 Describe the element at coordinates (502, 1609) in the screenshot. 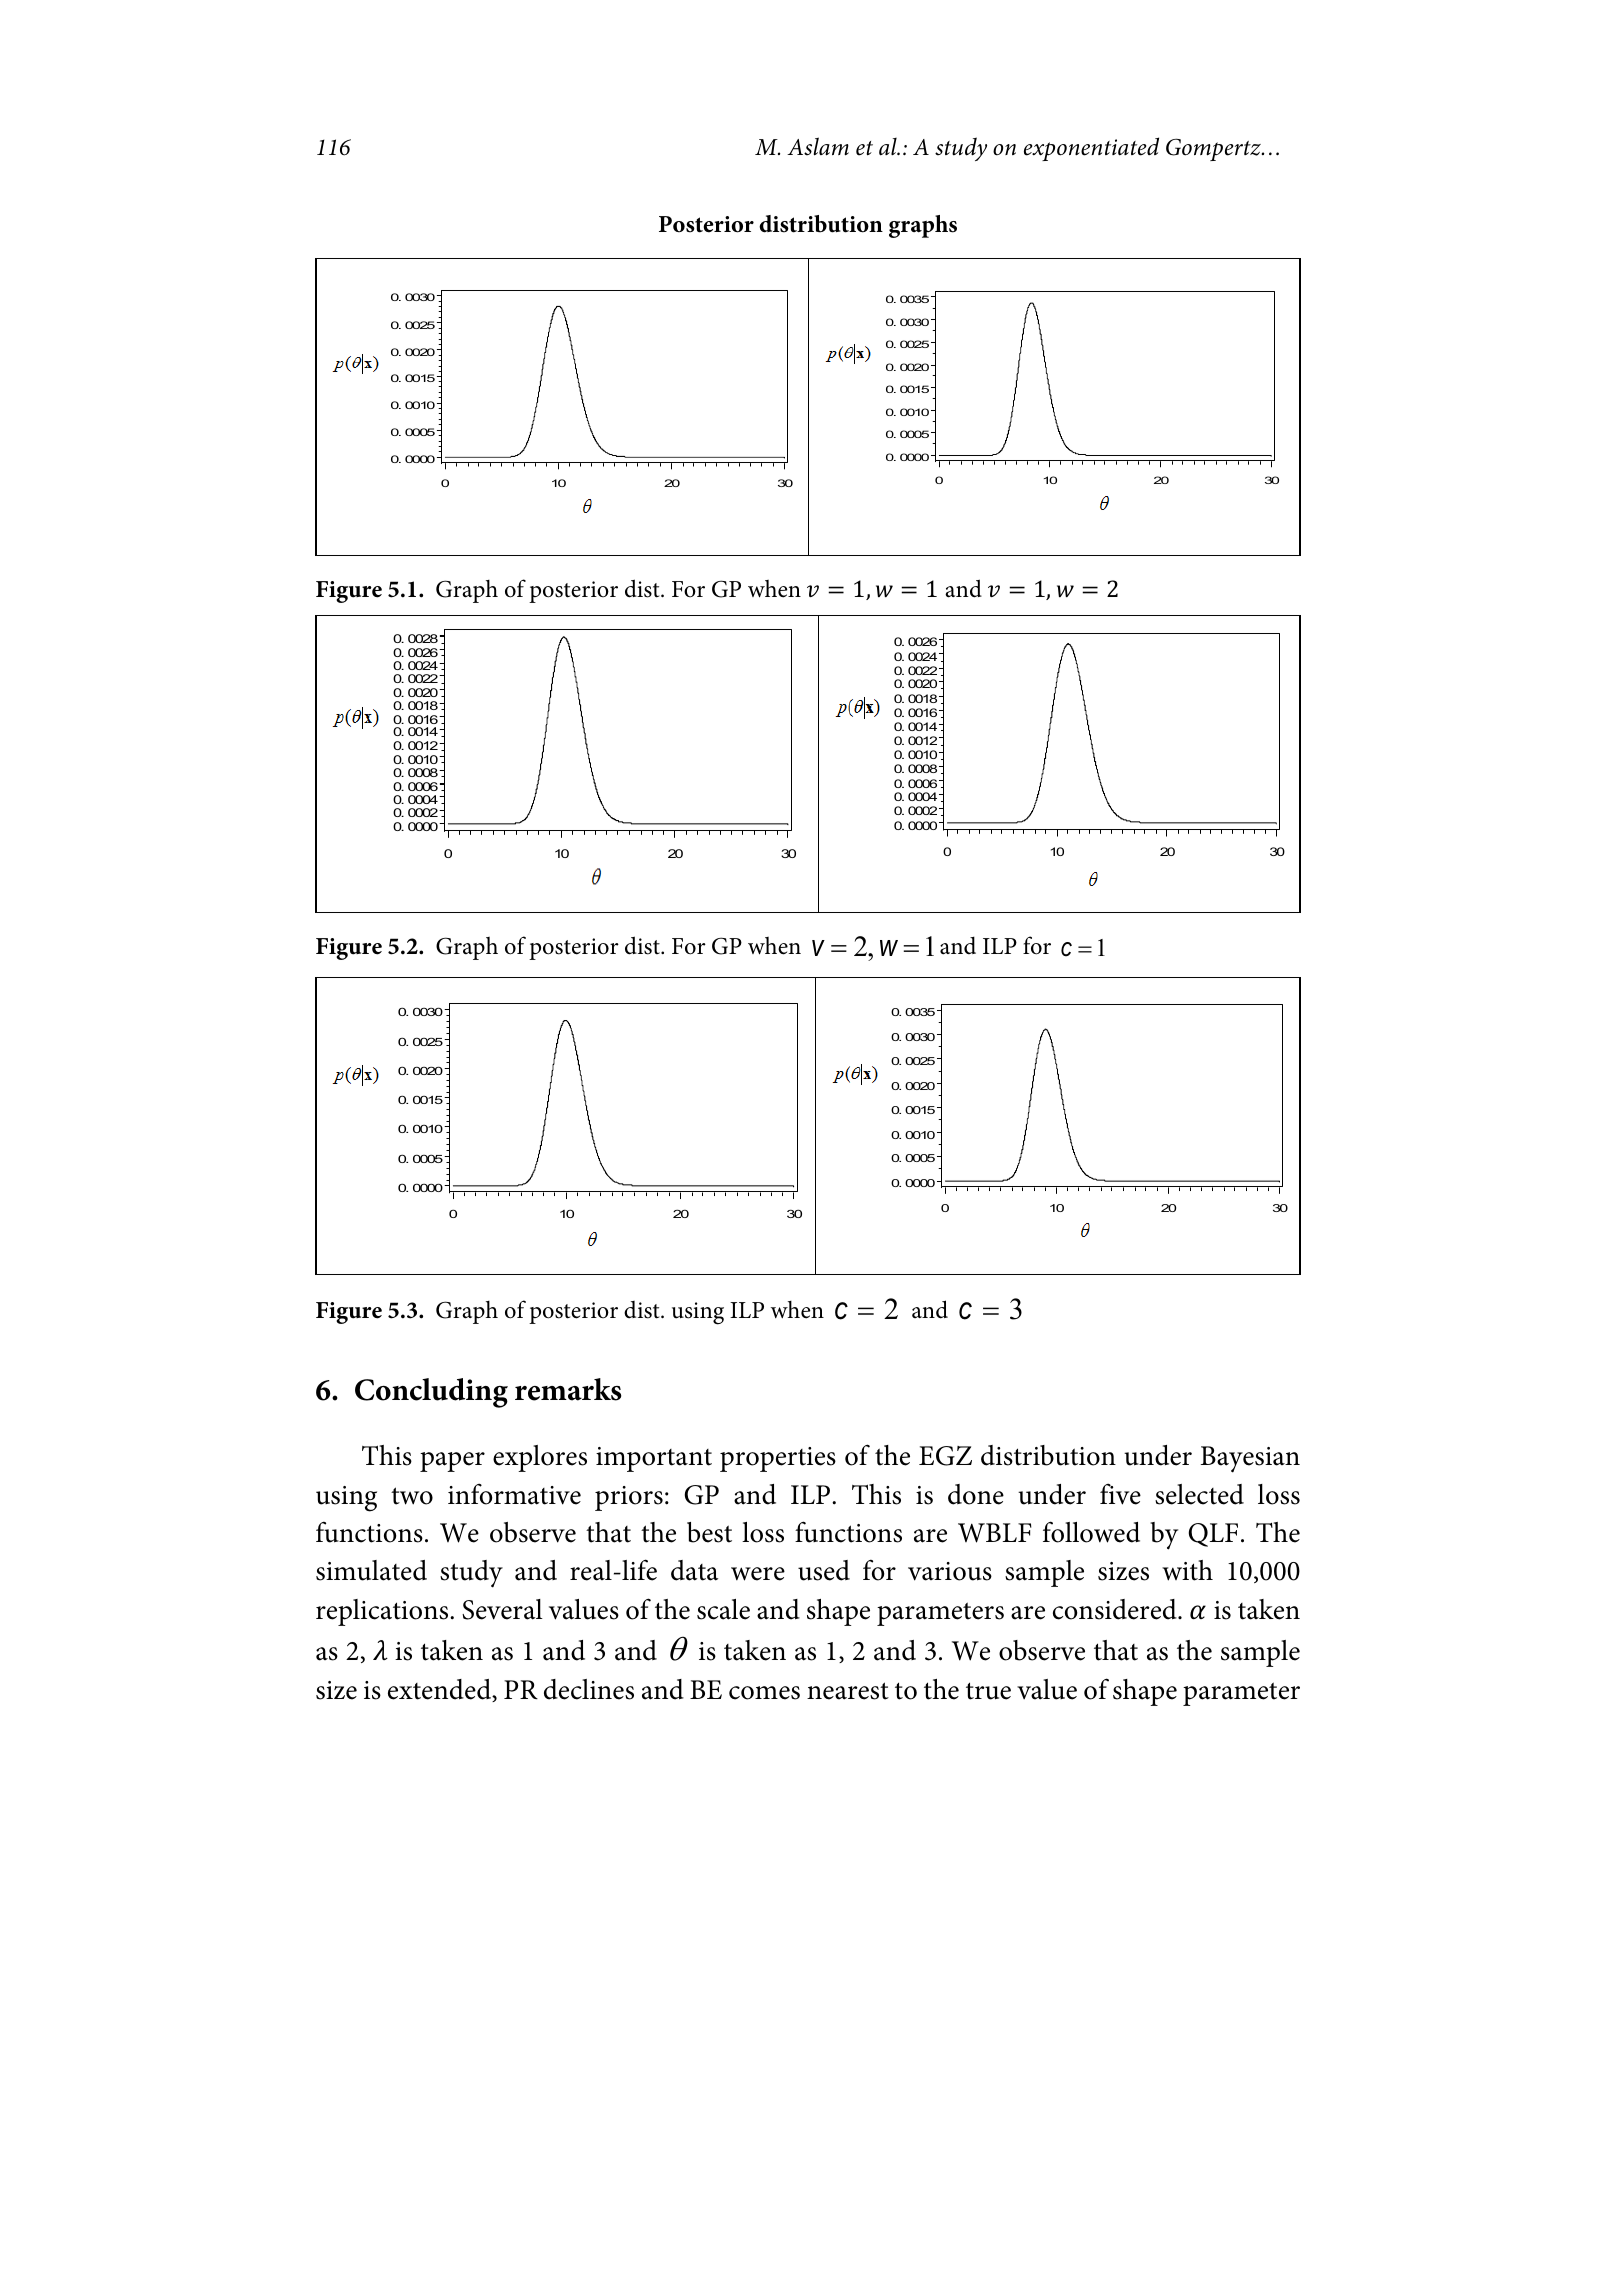

I see `Several` at that location.
